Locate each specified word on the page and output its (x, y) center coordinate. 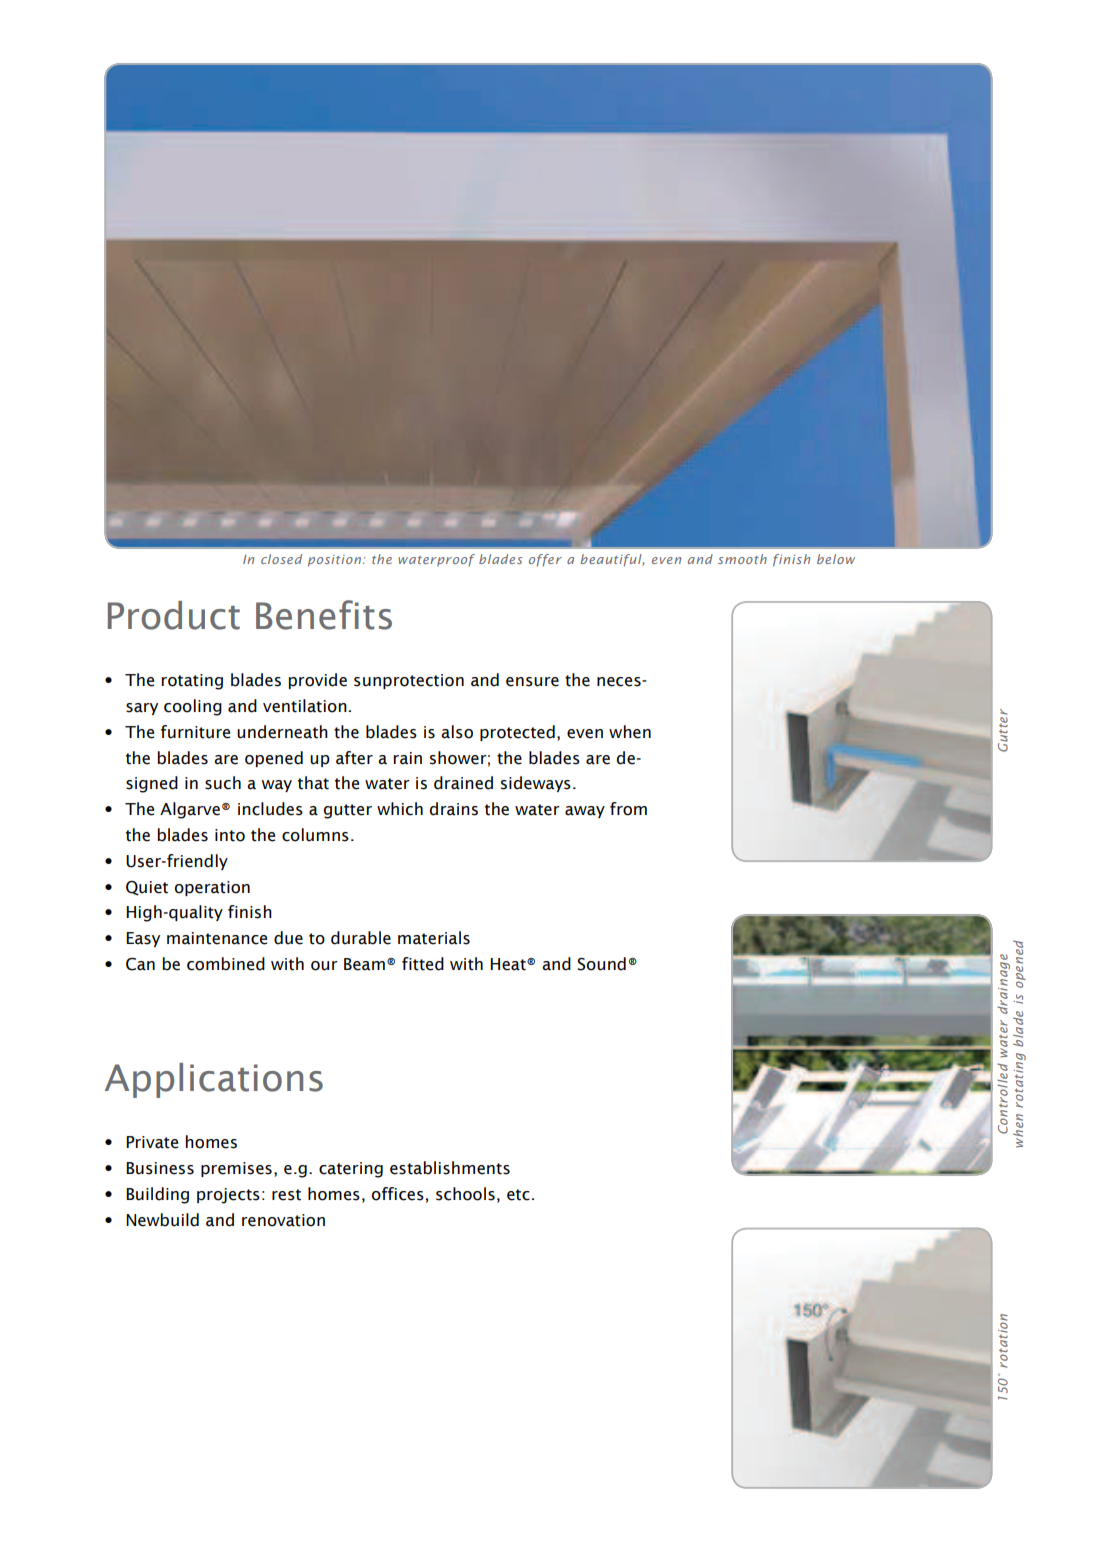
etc (518, 1195)
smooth (742, 559)
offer (545, 560)
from (628, 809)
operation (212, 888)
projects (228, 1196)
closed (281, 559)
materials (434, 938)
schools (465, 1194)
